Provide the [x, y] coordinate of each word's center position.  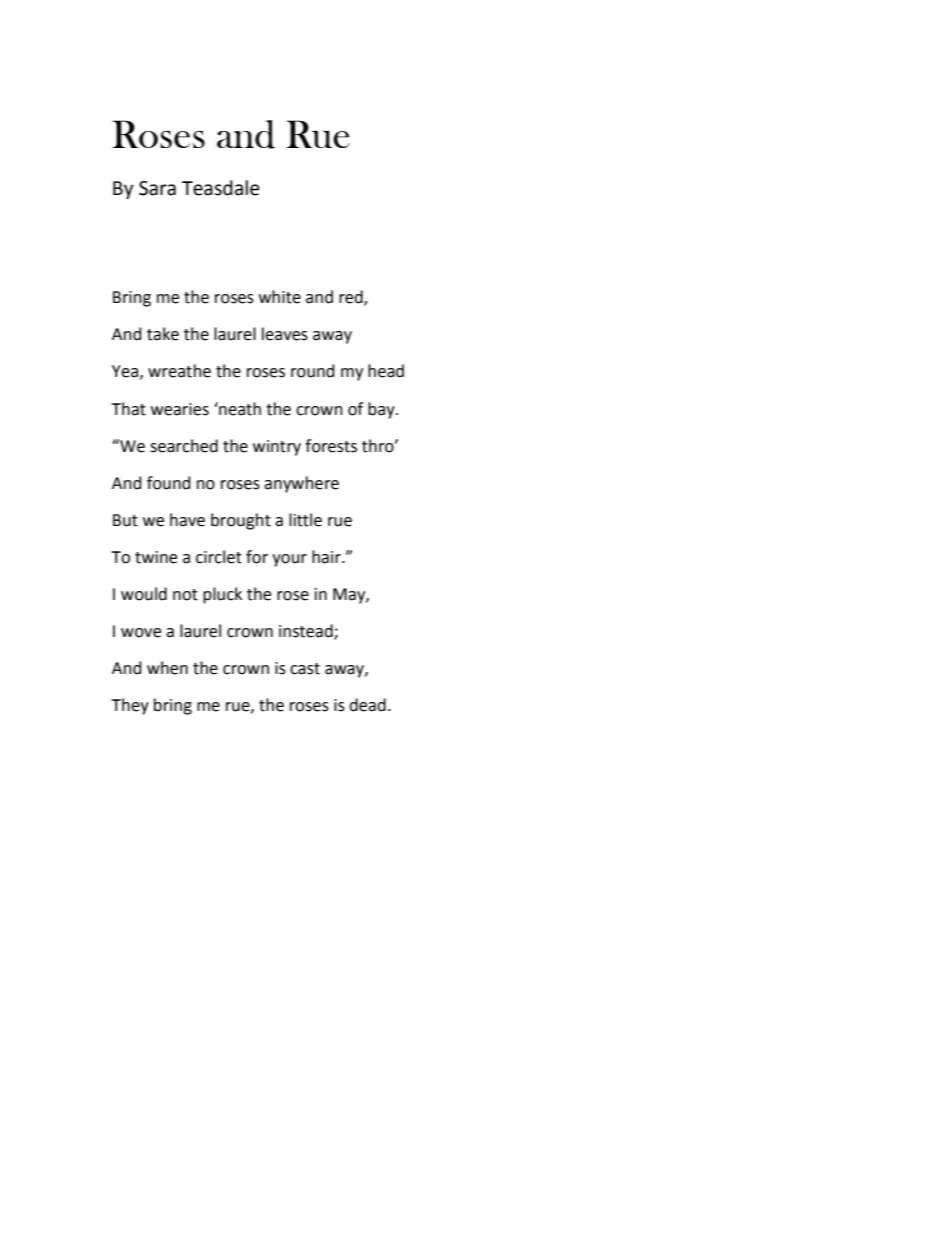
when [167, 668]
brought [241, 521]
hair [327, 557]
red [352, 298]
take [163, 334]
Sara [157, 188]
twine [156, 557]
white [280, 297]
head [386, 371]
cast [305, 669]
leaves [285, 334]
